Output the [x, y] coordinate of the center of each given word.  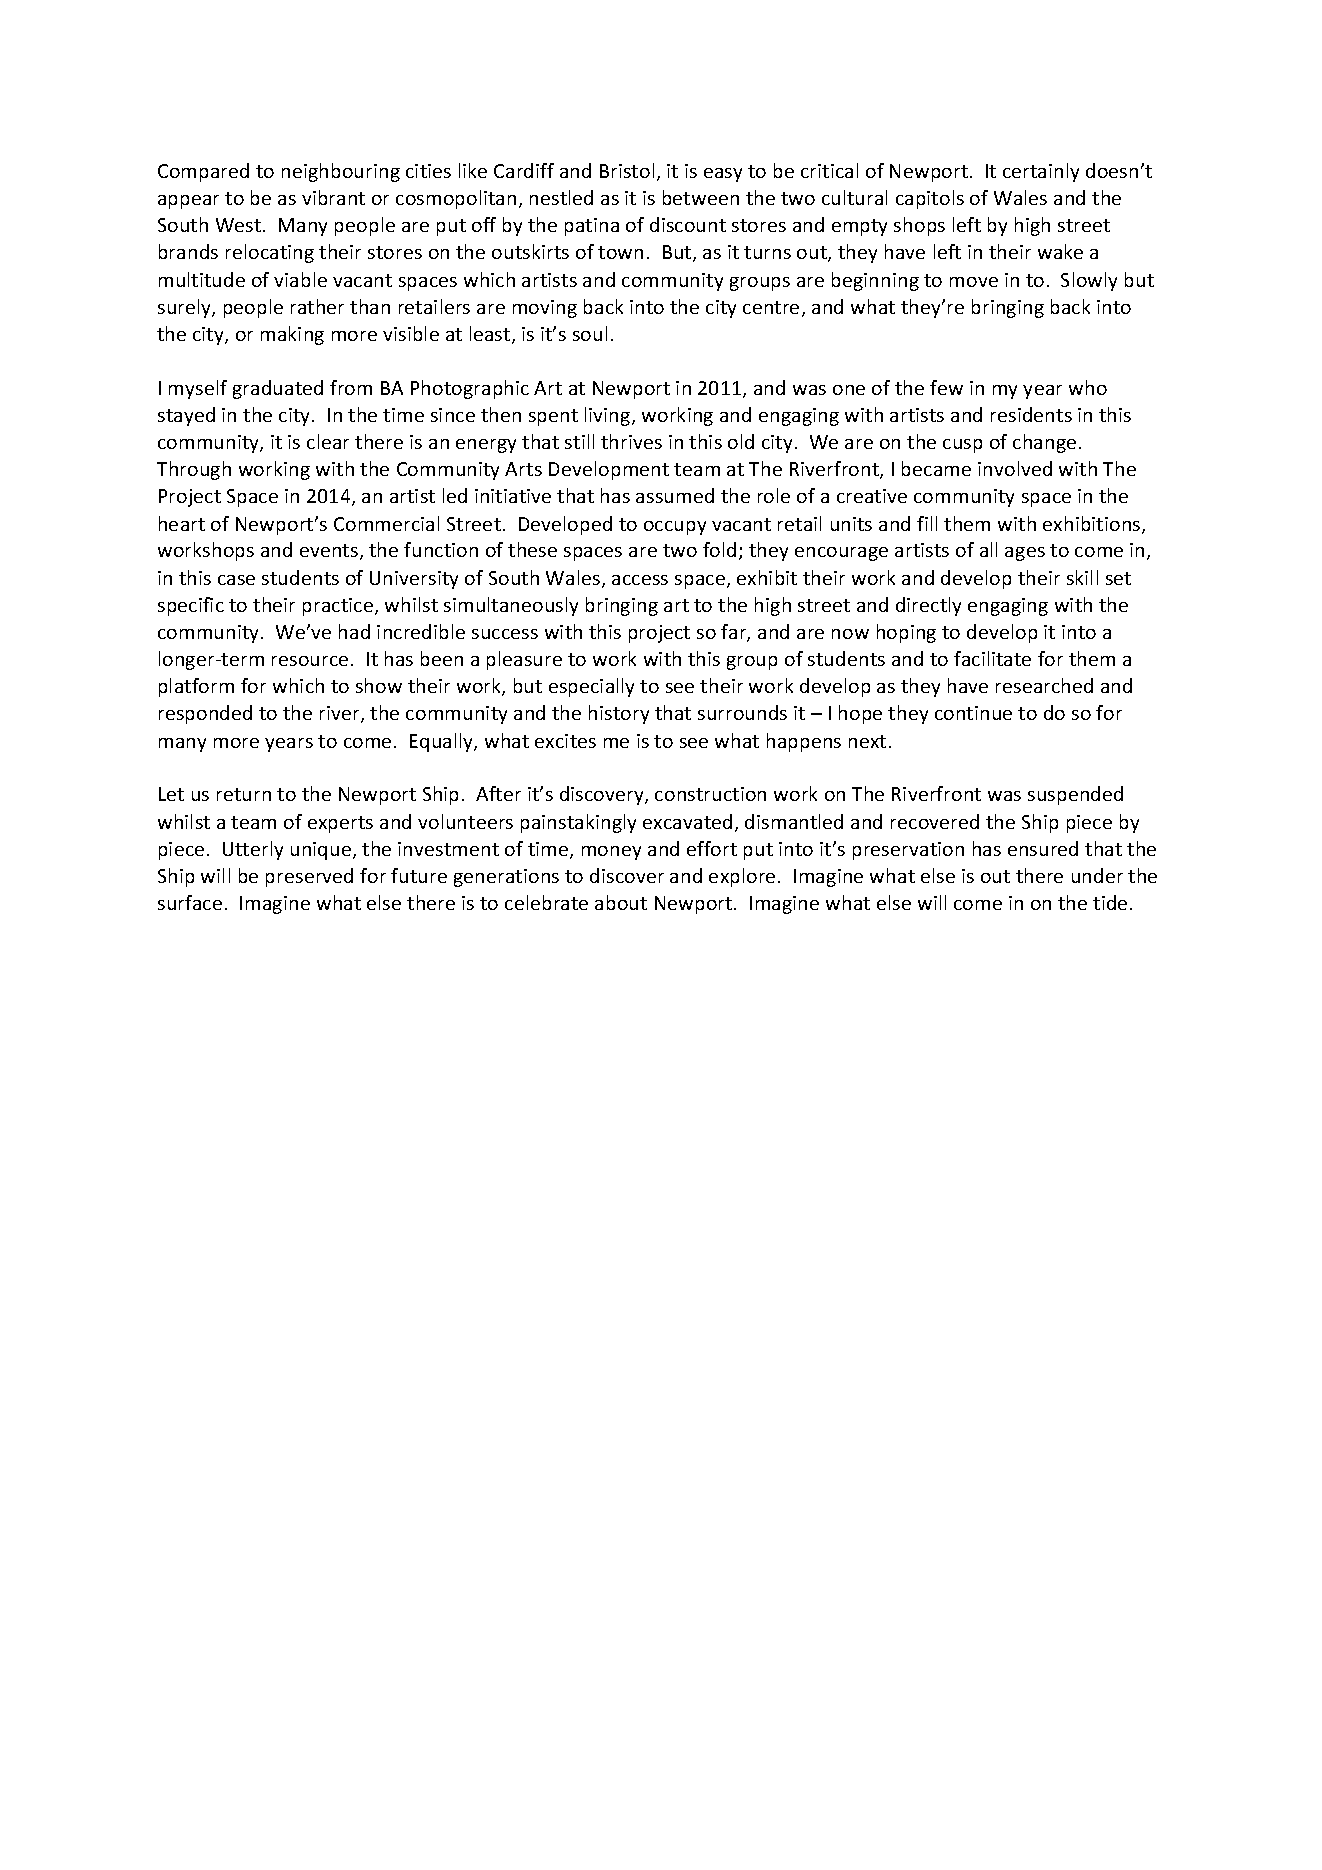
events [329, 550]
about [621, 902]
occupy [675, 528]
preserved [309, 877]
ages [1025, 554]
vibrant [333, 197]
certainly [1041, 172]
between [701, 197]
